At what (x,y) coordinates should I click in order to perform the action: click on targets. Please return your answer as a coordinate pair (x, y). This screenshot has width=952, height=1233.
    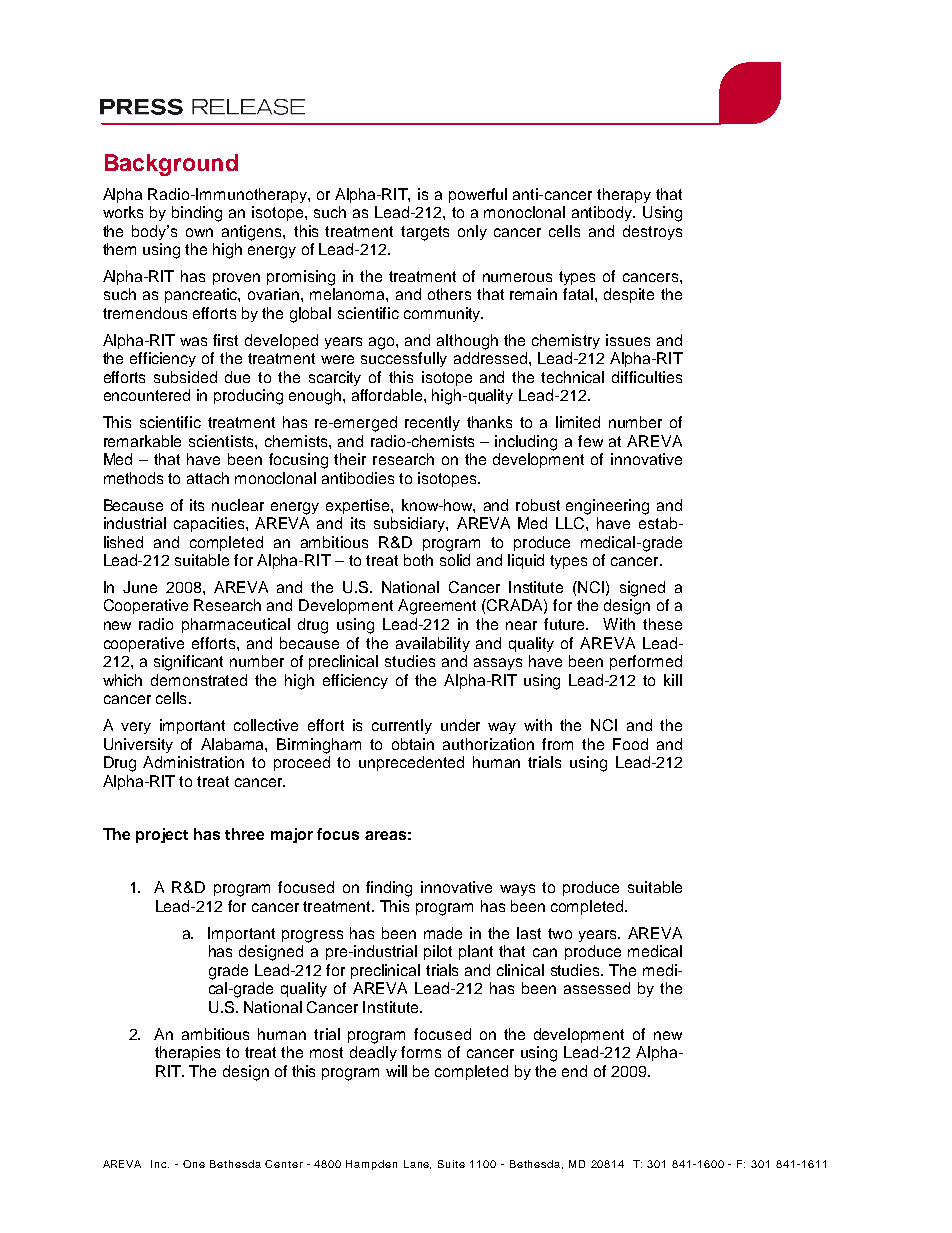
    Looking at the image, I should click on (425, 233).
